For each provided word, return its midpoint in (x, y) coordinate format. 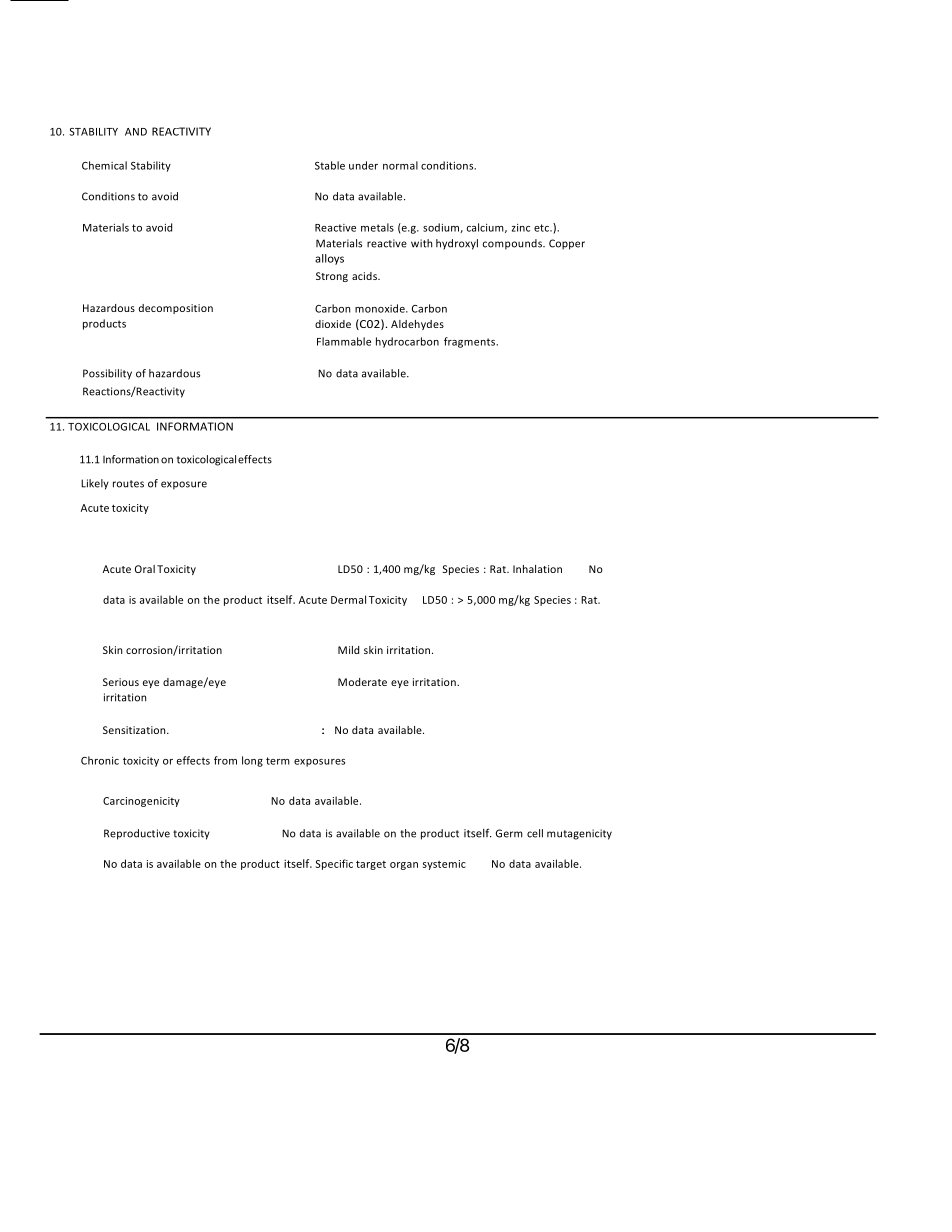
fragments (471, 342)
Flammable (344, 341)
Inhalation (537, 569)
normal (400, 165)
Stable (330, 165)
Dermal (348, 599)
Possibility (107, 374)
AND (136, 132)
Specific (334, 864)
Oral (145, 569)
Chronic (100, 760)
